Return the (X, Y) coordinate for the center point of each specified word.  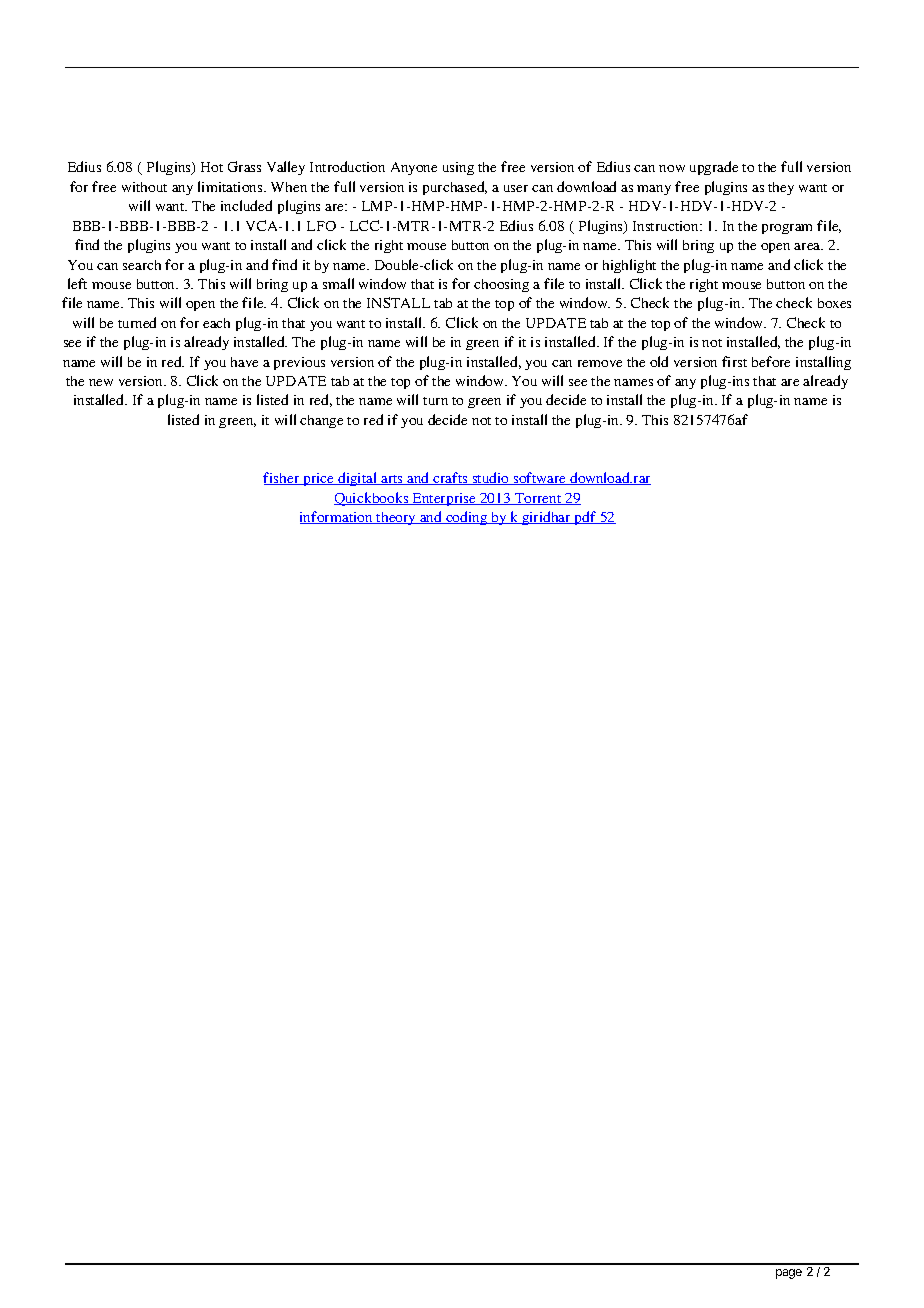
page (789, 1274)
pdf (586, 518)
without (144, 187)
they (781, 188)
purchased (455, 188)
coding (467, 518)
